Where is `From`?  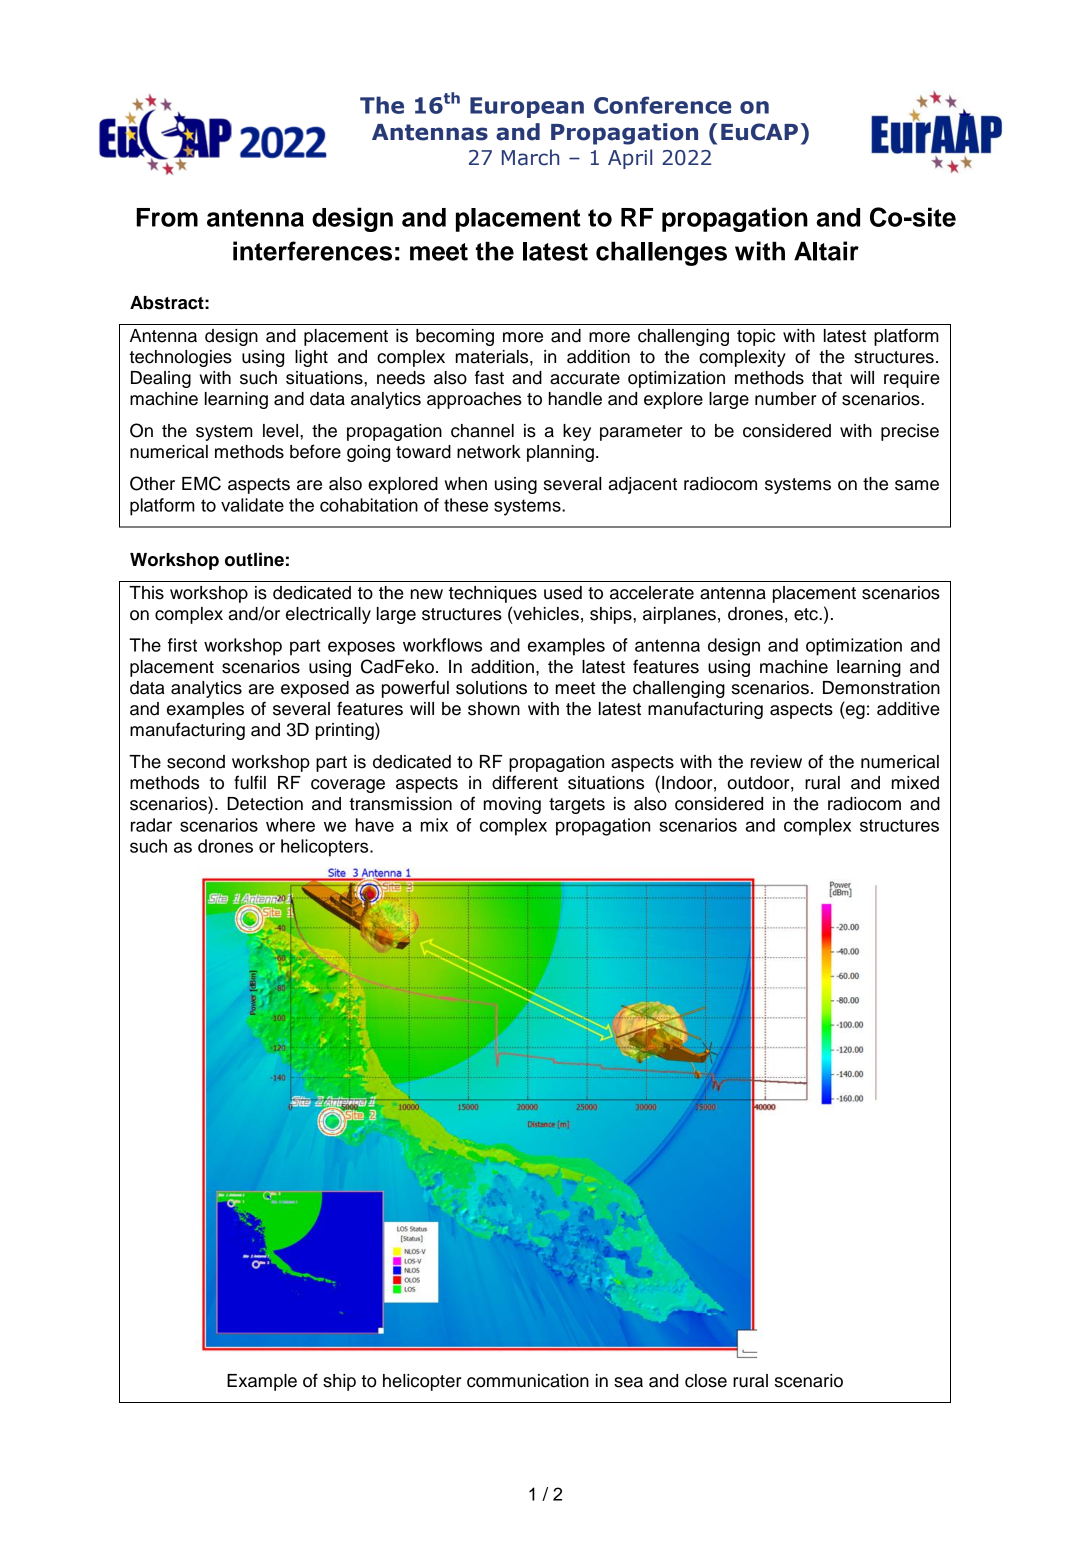 From is located at coordinates (167, 217).
